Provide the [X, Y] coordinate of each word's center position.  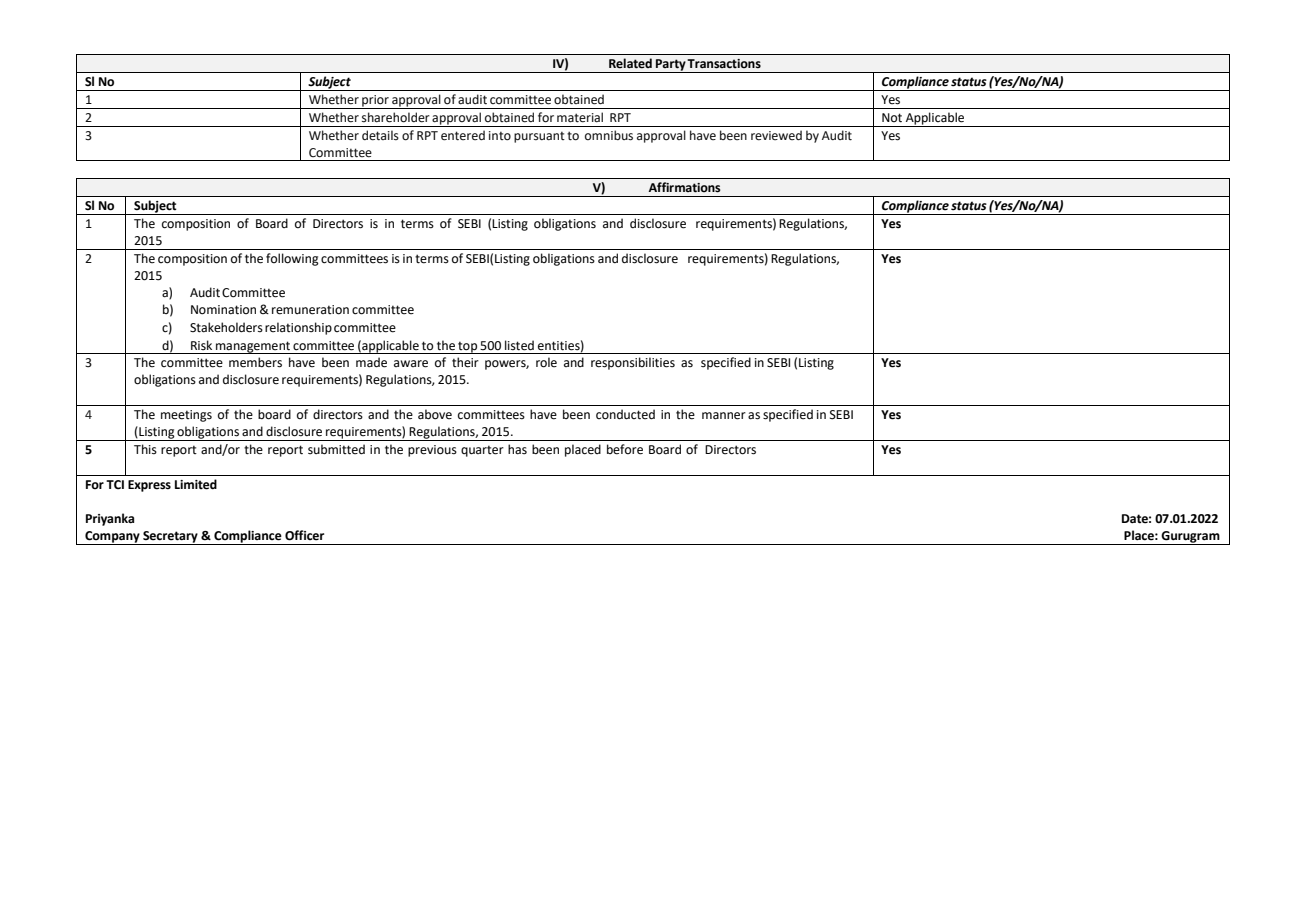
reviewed [776, 135]
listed [519, 345]
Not [892, 118]
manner [724, 416]
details [380, 135]
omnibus [609, 135]
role [546, 362]
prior [375, 102]
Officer [304, 535]
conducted [625, 414]
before [625, 449]
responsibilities [633, 363]
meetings [186, 416]
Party [670, 66]
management [253, 347]
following [292, 259]
